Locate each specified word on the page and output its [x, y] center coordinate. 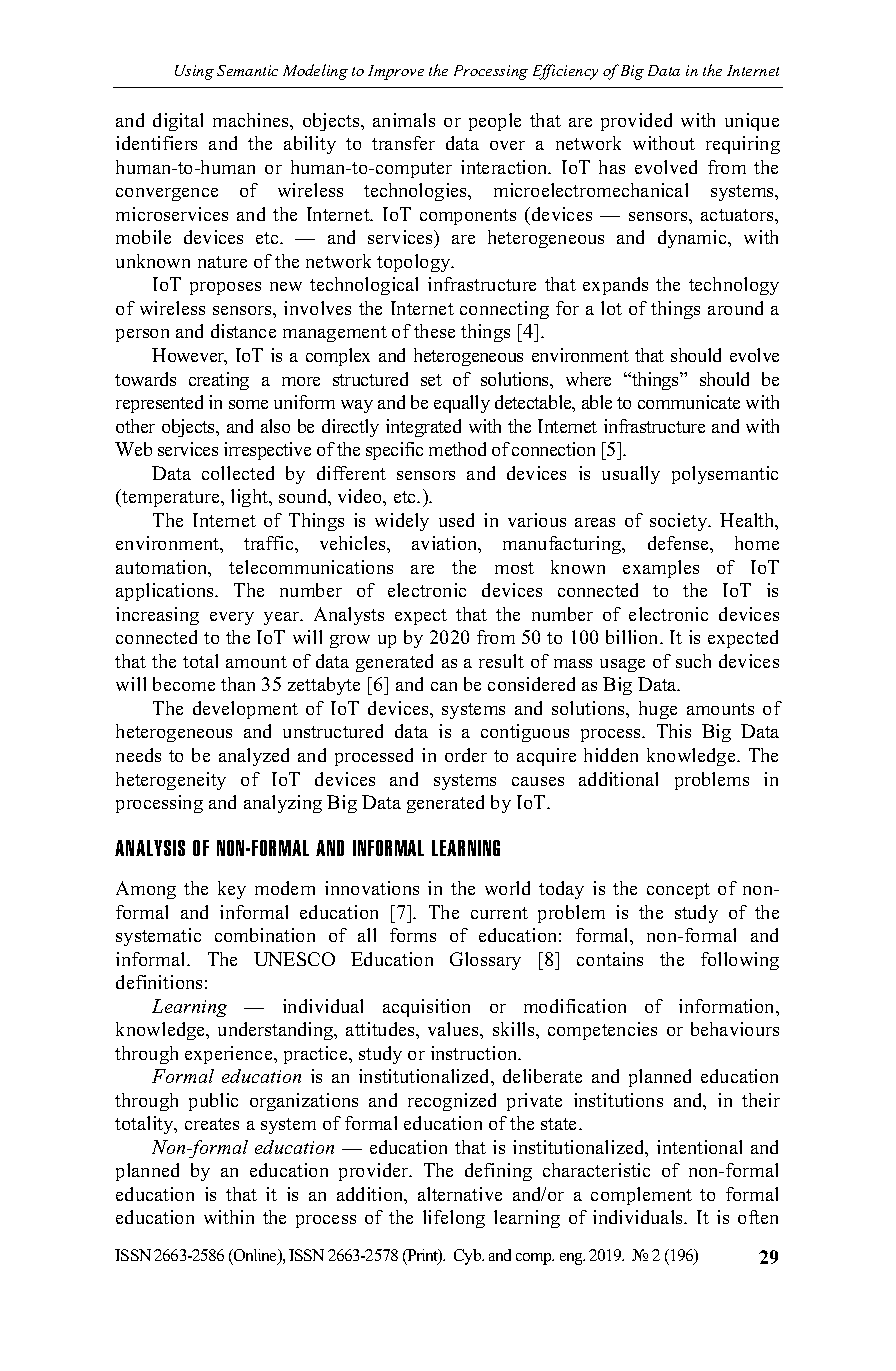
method [457, 449]
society [680, 522]
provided [636, 122]
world [507, 888]
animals [404, 120]
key [232, 890]
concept [678, 891]
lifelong [454, 1219]
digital [178, 122]
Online [256, 1256]
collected [238, 473]
